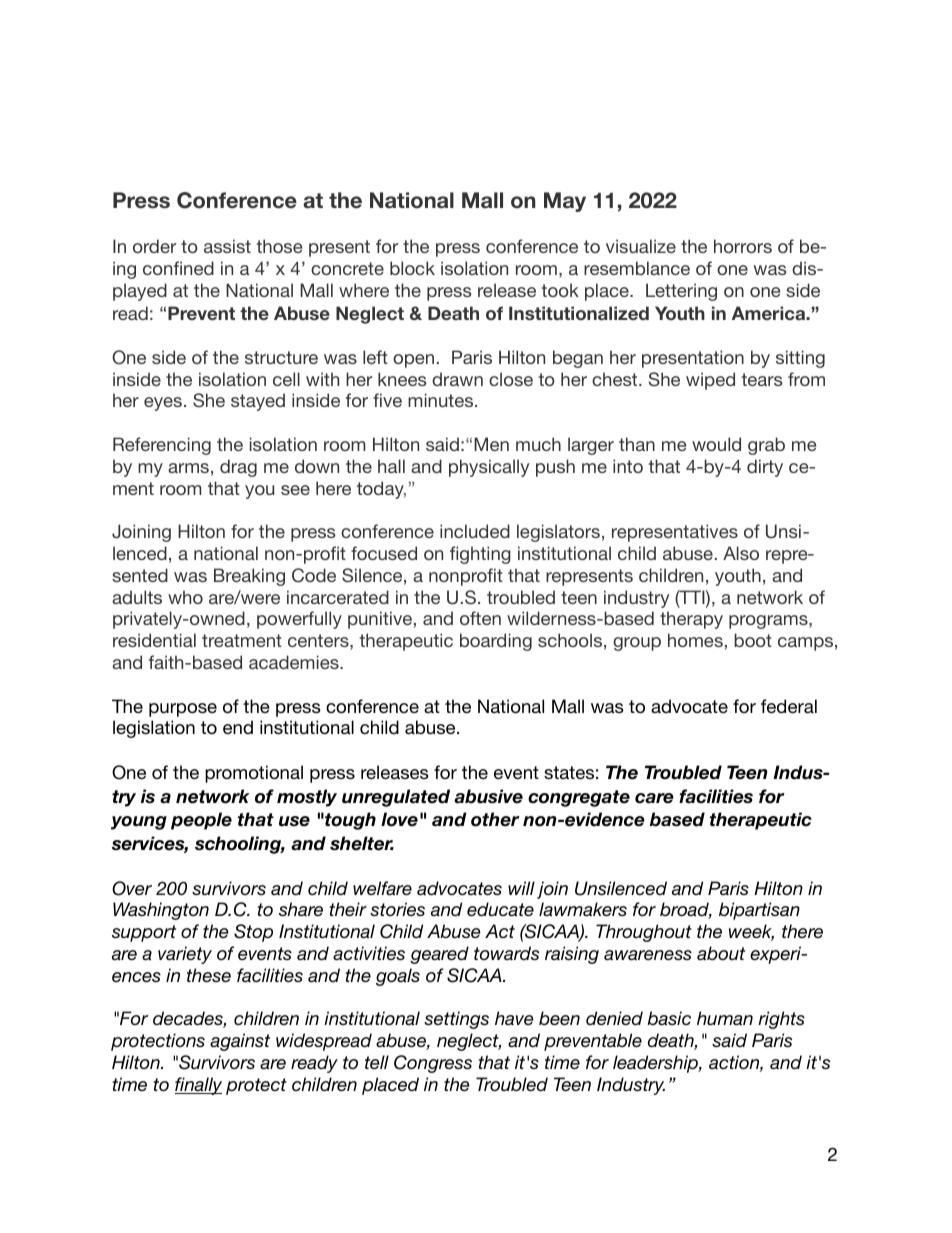  I want to click on horrors, so click(743, 246).
